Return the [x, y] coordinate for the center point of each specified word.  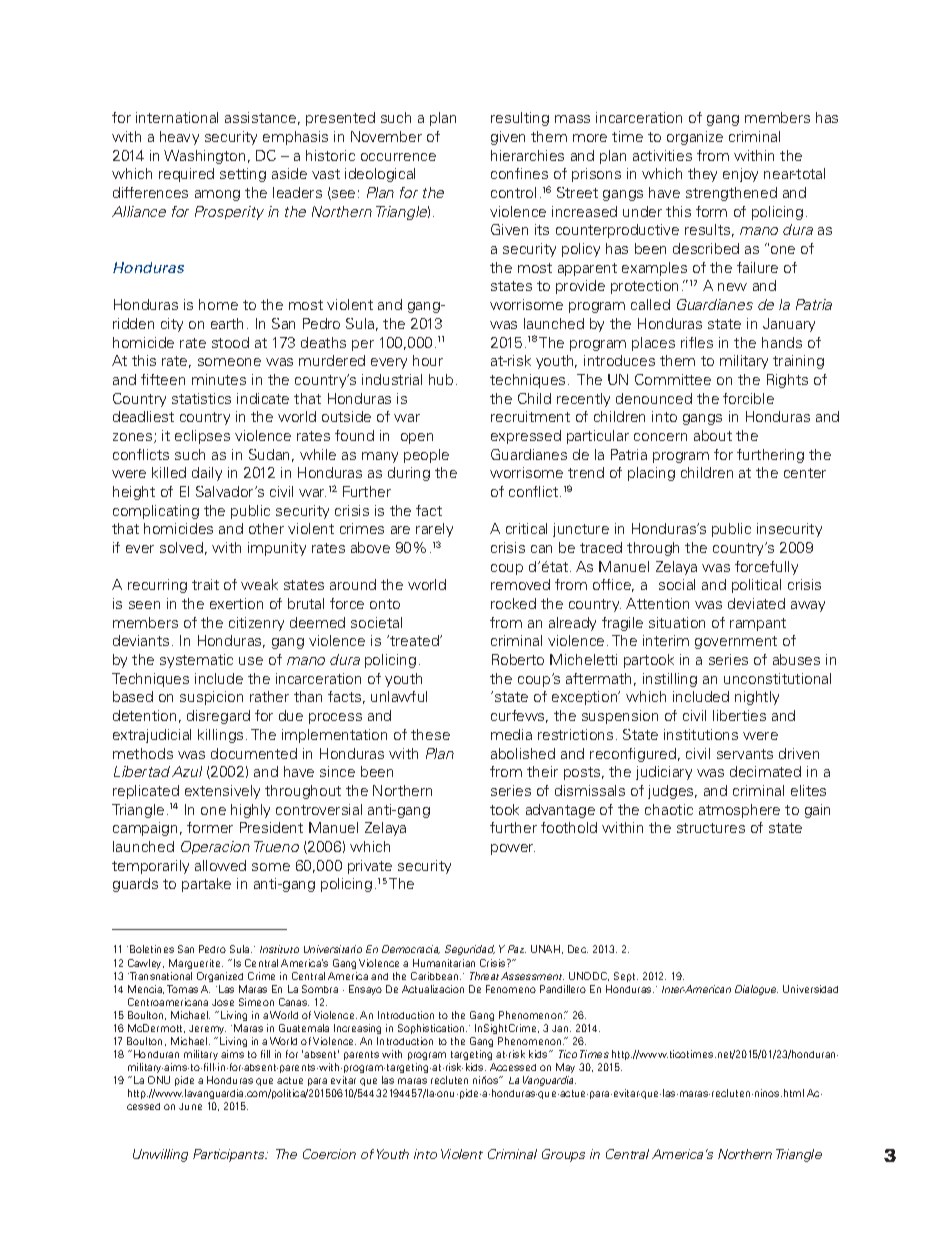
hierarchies [527, 155]
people [426, 456]
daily [207, 474]
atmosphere [739, 811]
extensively [222, 792]
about [713, 435]
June [190, 1106]
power [513, 849]
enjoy [740, 175]
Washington [204, 157]
